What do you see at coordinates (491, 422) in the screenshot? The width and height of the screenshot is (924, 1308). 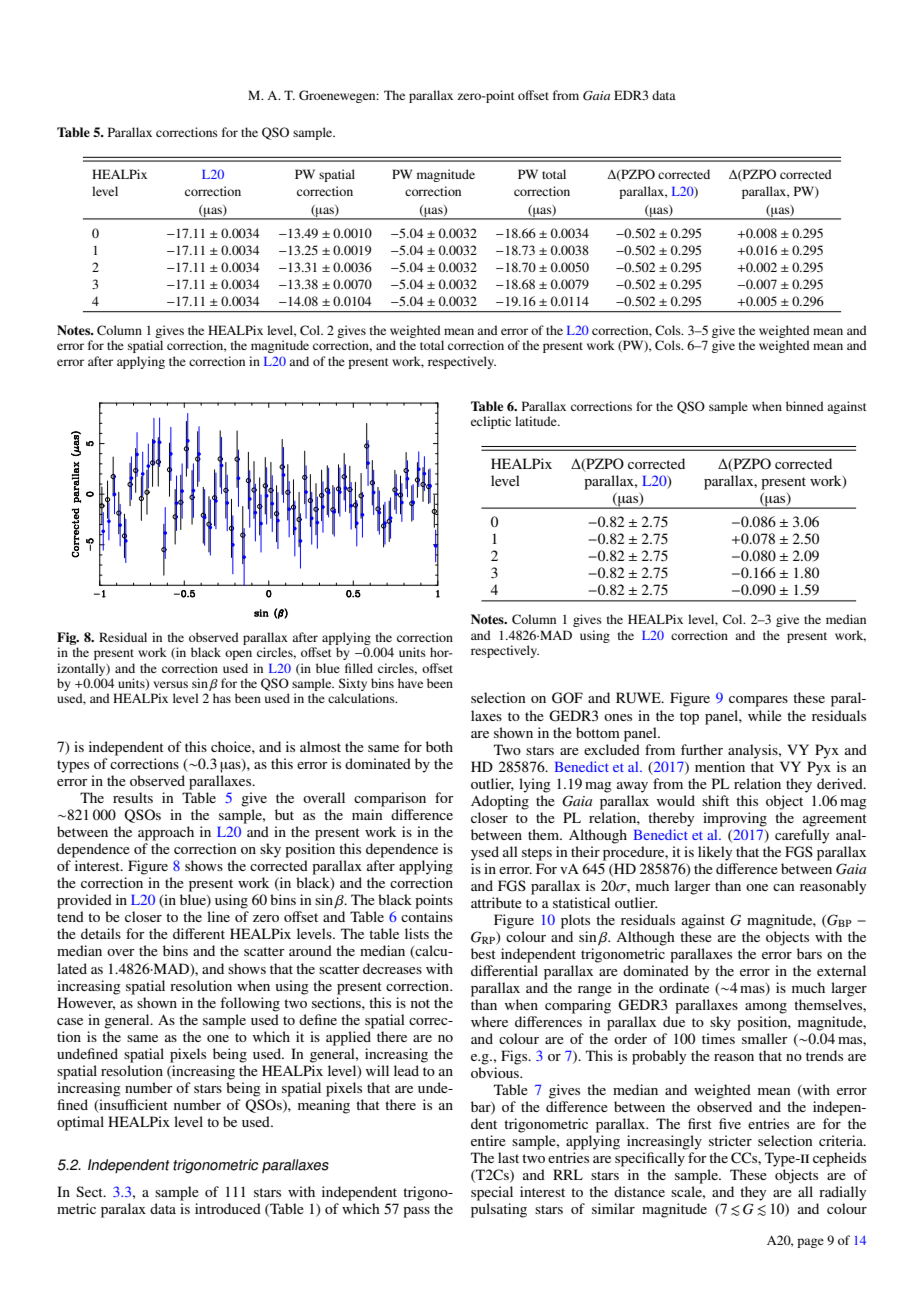 I see `ecliptic` at bounding box center [491, 422].
